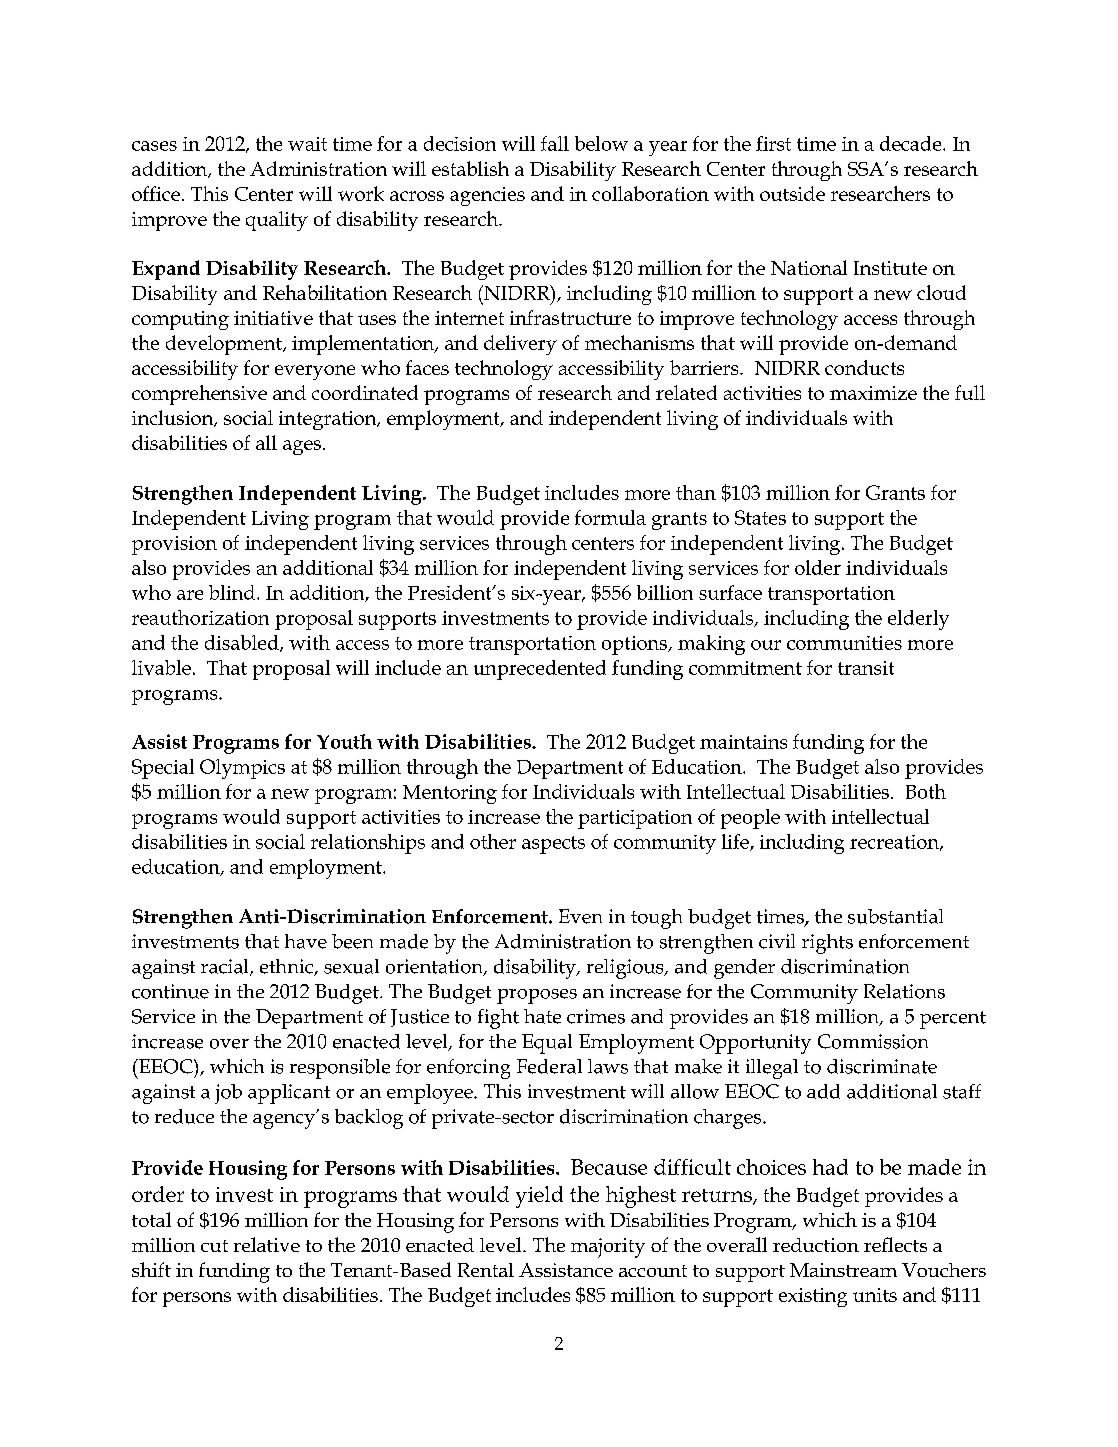 This document has width=1118, height=1447. What do you see at coordinates (608, 1248) in the document?
I see `majority` at bounding box center [608, 1248].
